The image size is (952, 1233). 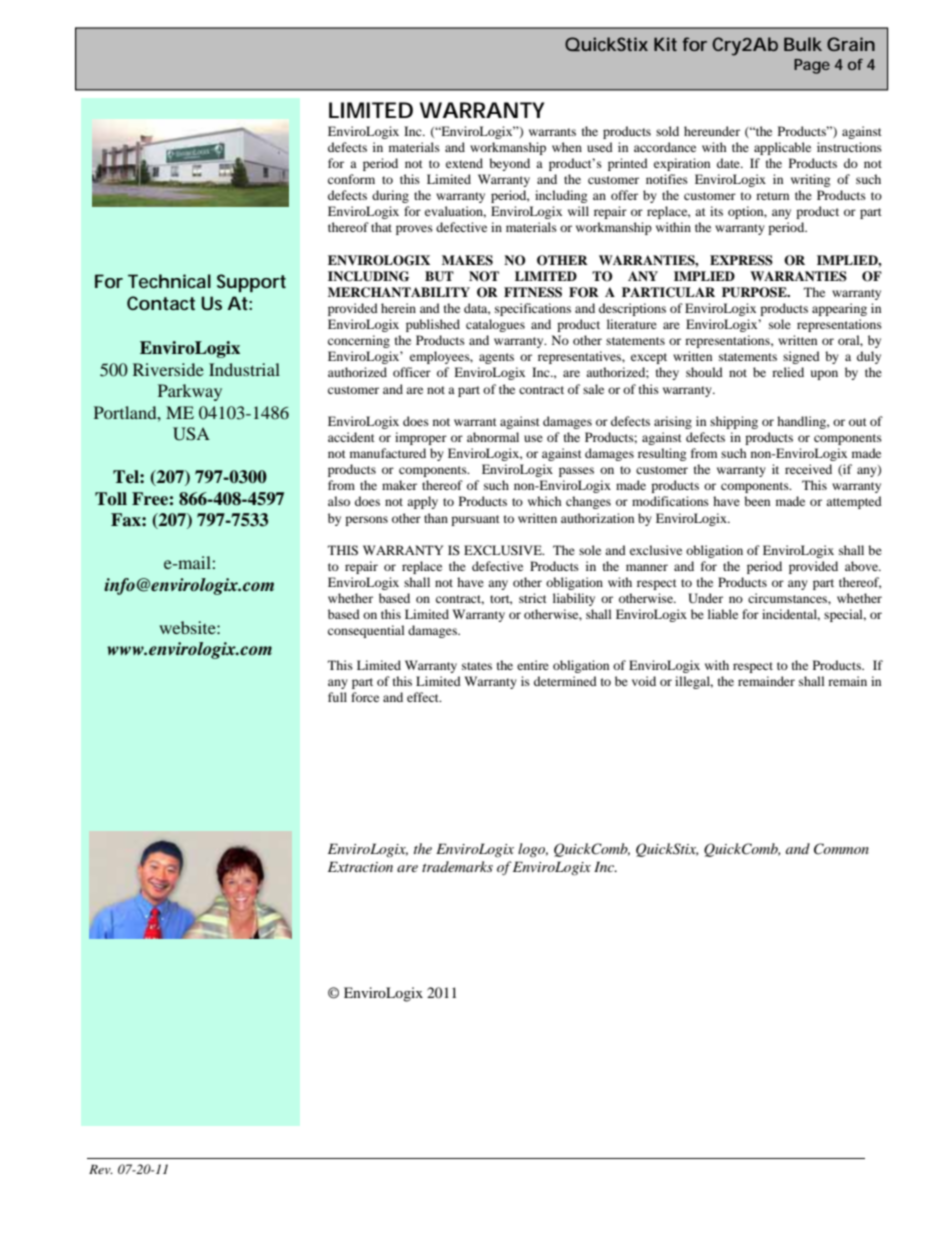 I want to click on strict, so click(x=533, y=598).
